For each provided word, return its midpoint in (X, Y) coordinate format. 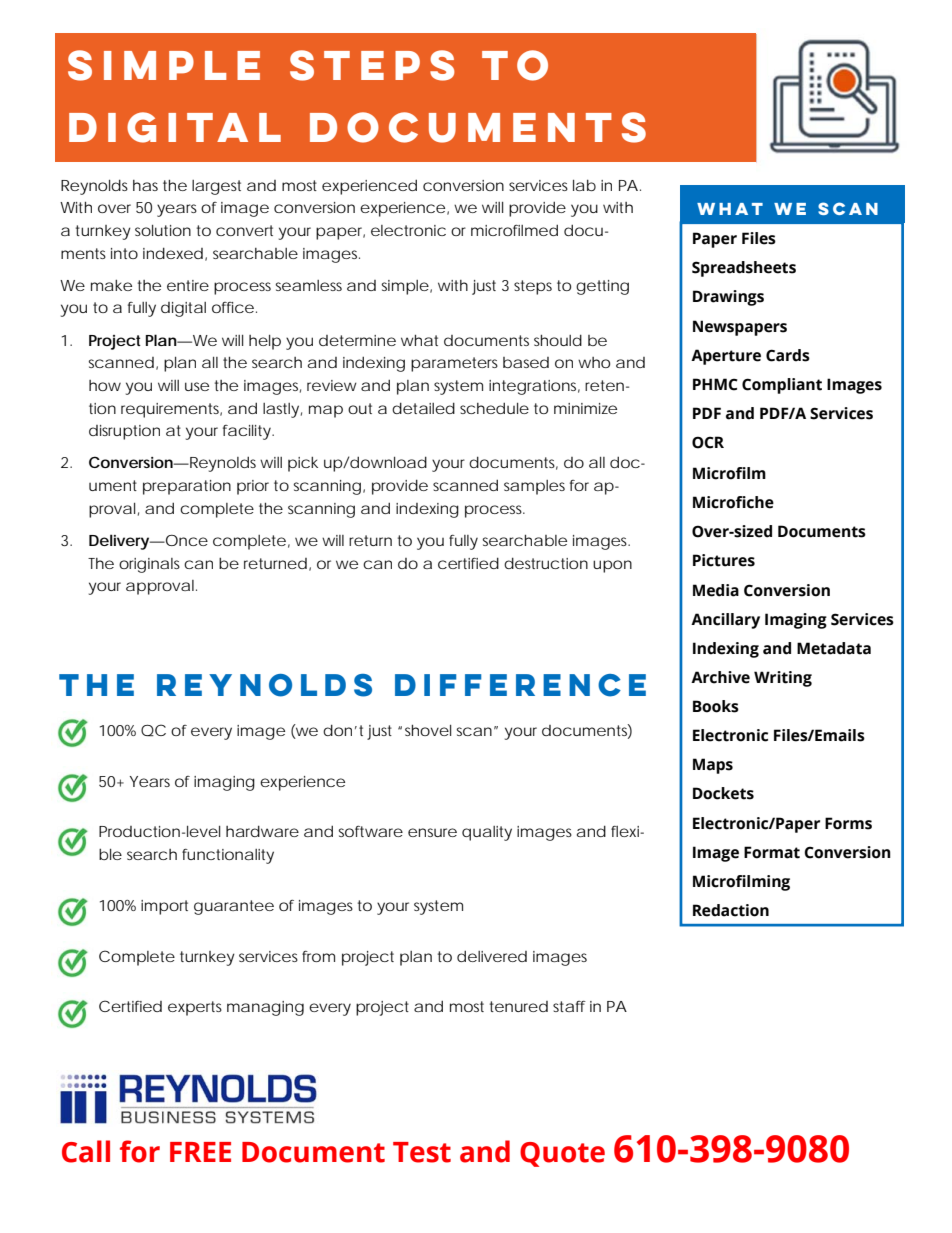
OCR (708, 442)
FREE (200, 1152)
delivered (492, 956)
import (164, 907)
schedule (494, 408)
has (145, 185)
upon (612, 566)
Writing (783, 679)
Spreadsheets (744, 269)
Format (772, 852)
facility (248, 432)
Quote (562, 1154)
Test (422, 1152)
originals (149, 565)
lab (584, 185)
